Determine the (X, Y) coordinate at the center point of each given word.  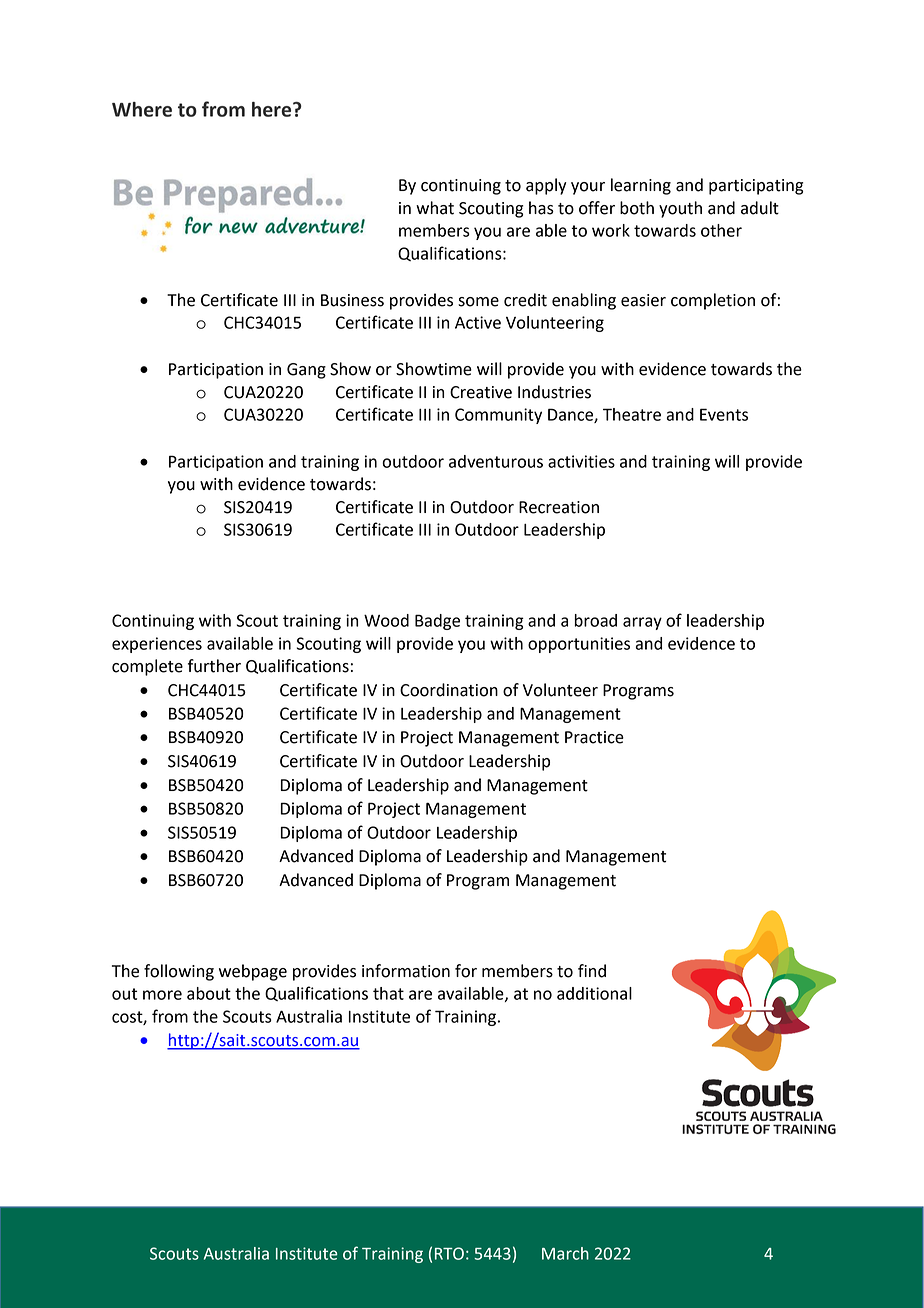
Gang (306, 371)
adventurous (496, 461)
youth (680, 209)
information (406, 971)
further (214, 666)
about (209, 993)
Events (724, 414)
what (435, 208)
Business (352, 300)
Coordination (449, 690)
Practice (594, 737)
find (592, 971)
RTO (449, 1253)
